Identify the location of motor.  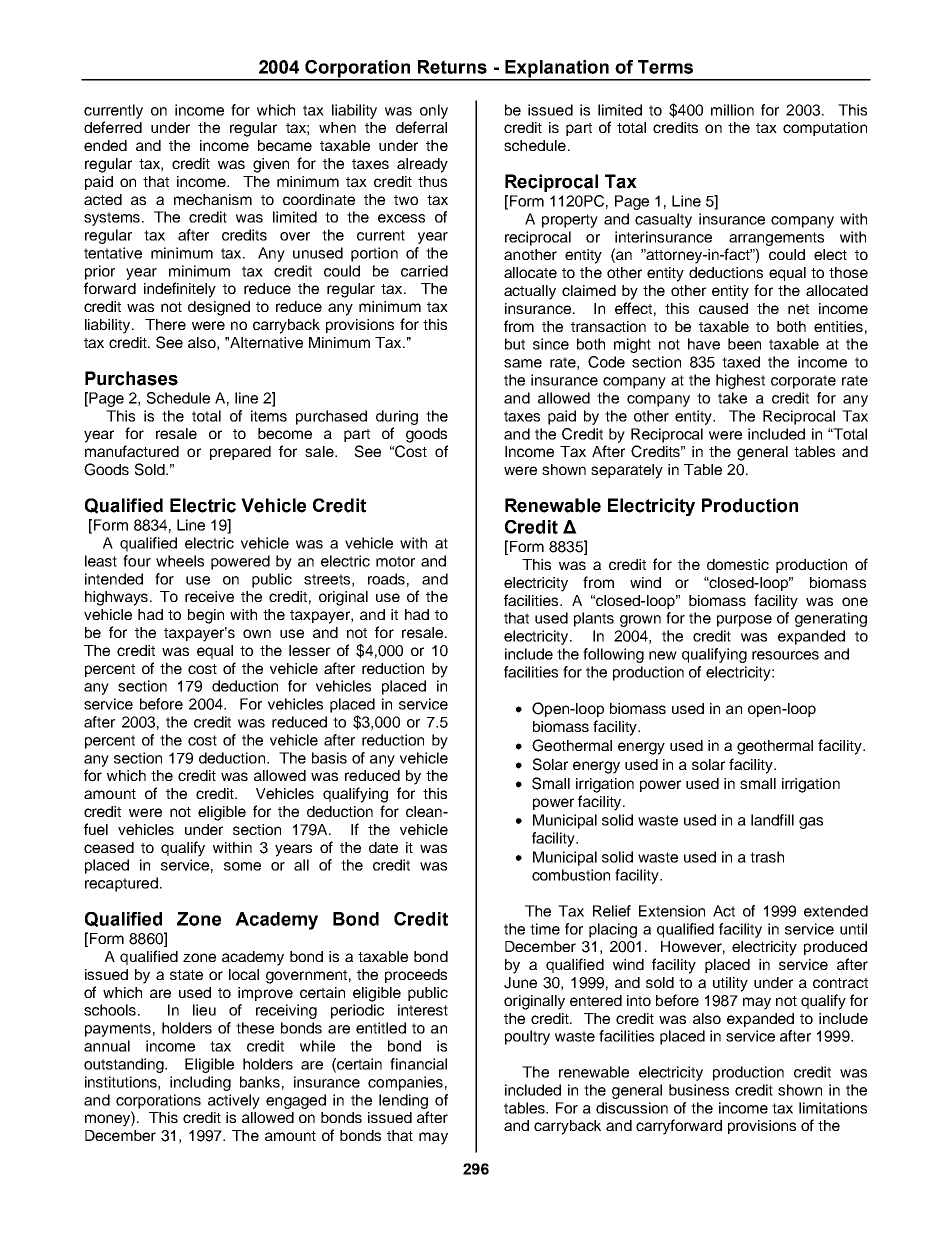
(395, 561).
